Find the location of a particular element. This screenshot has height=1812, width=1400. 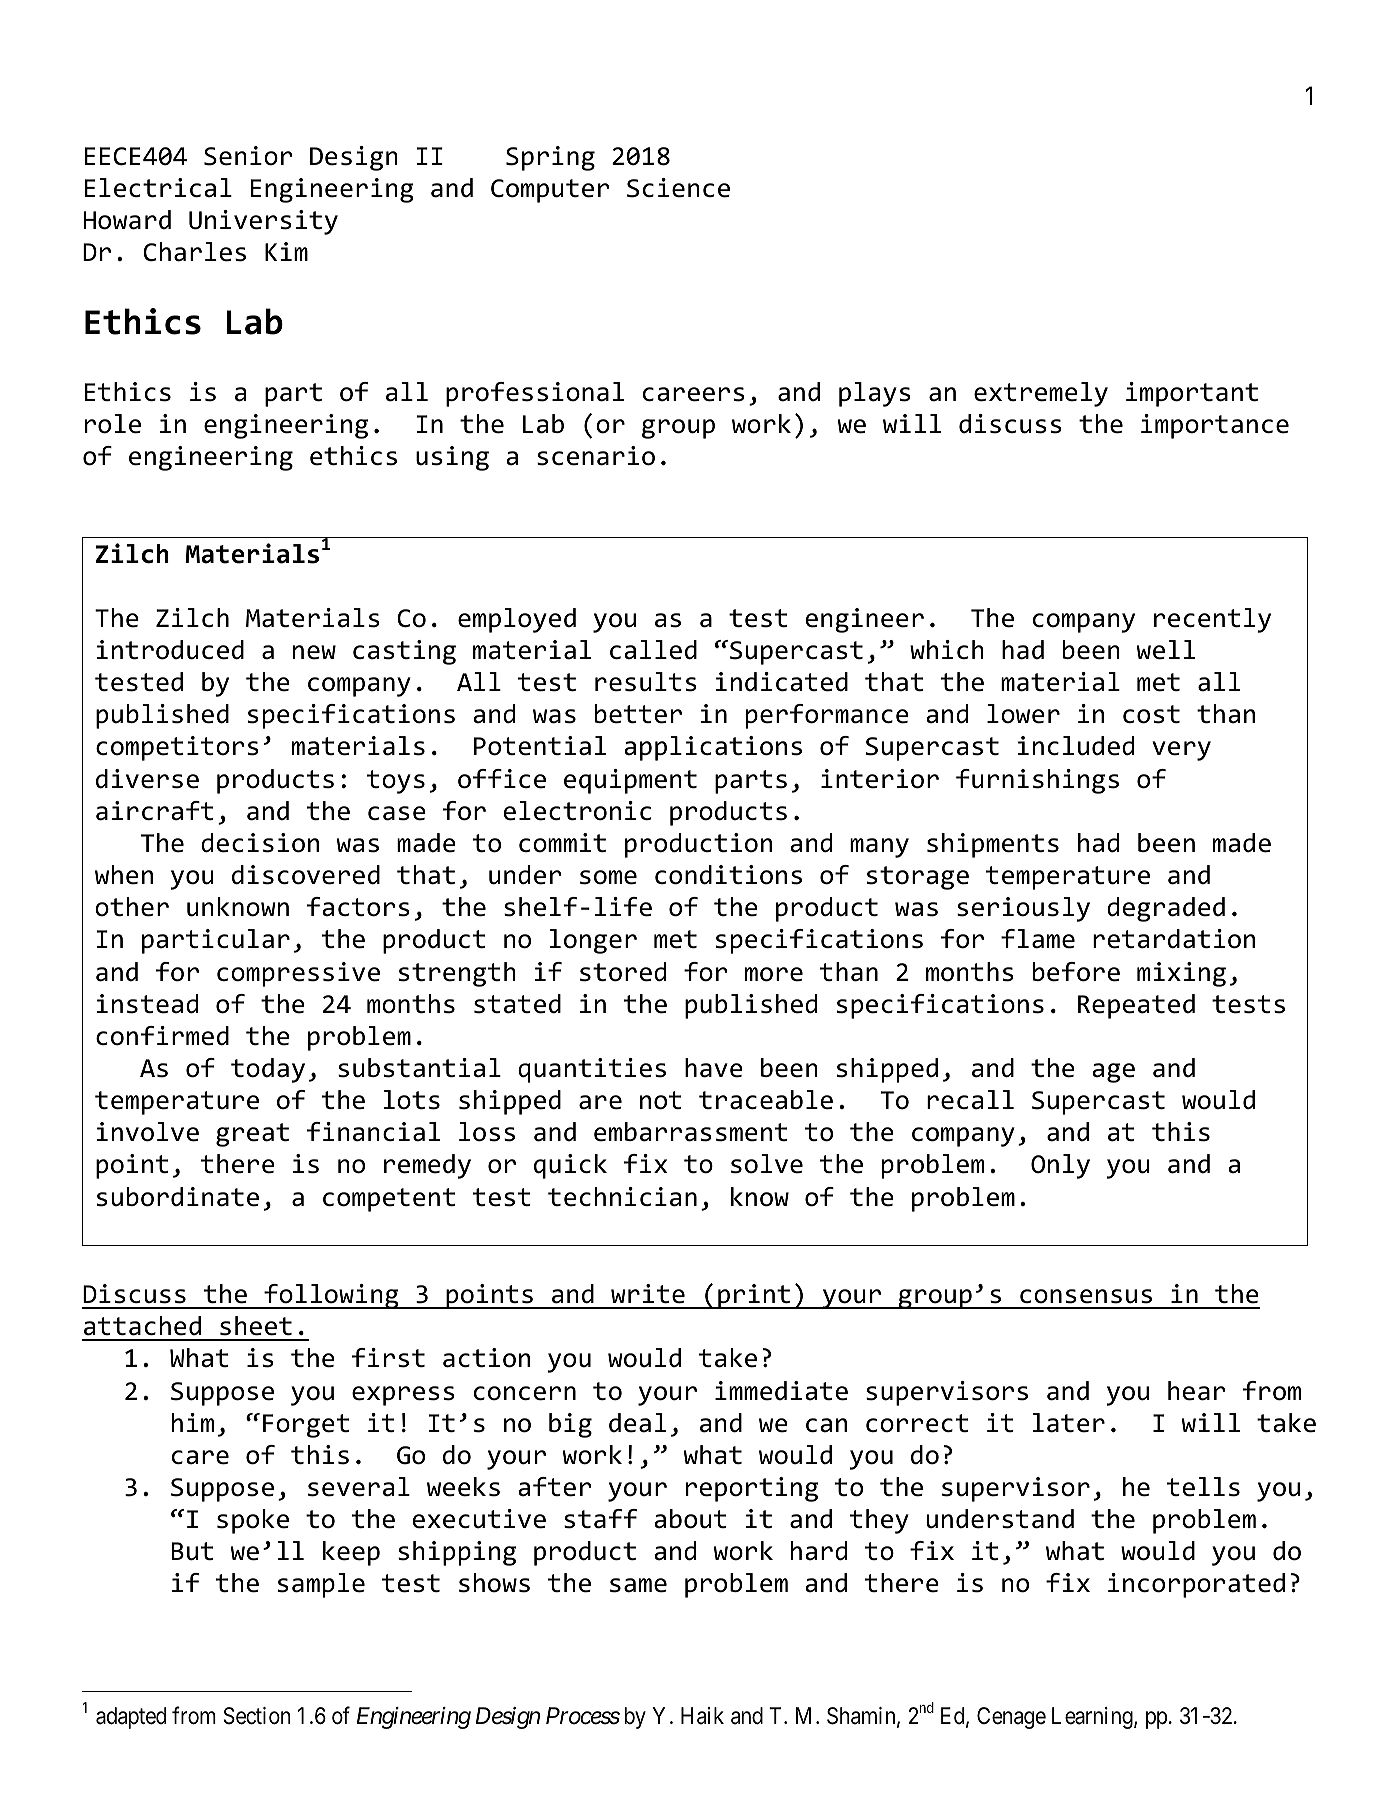

Science is located at coordinates (678, 188).
